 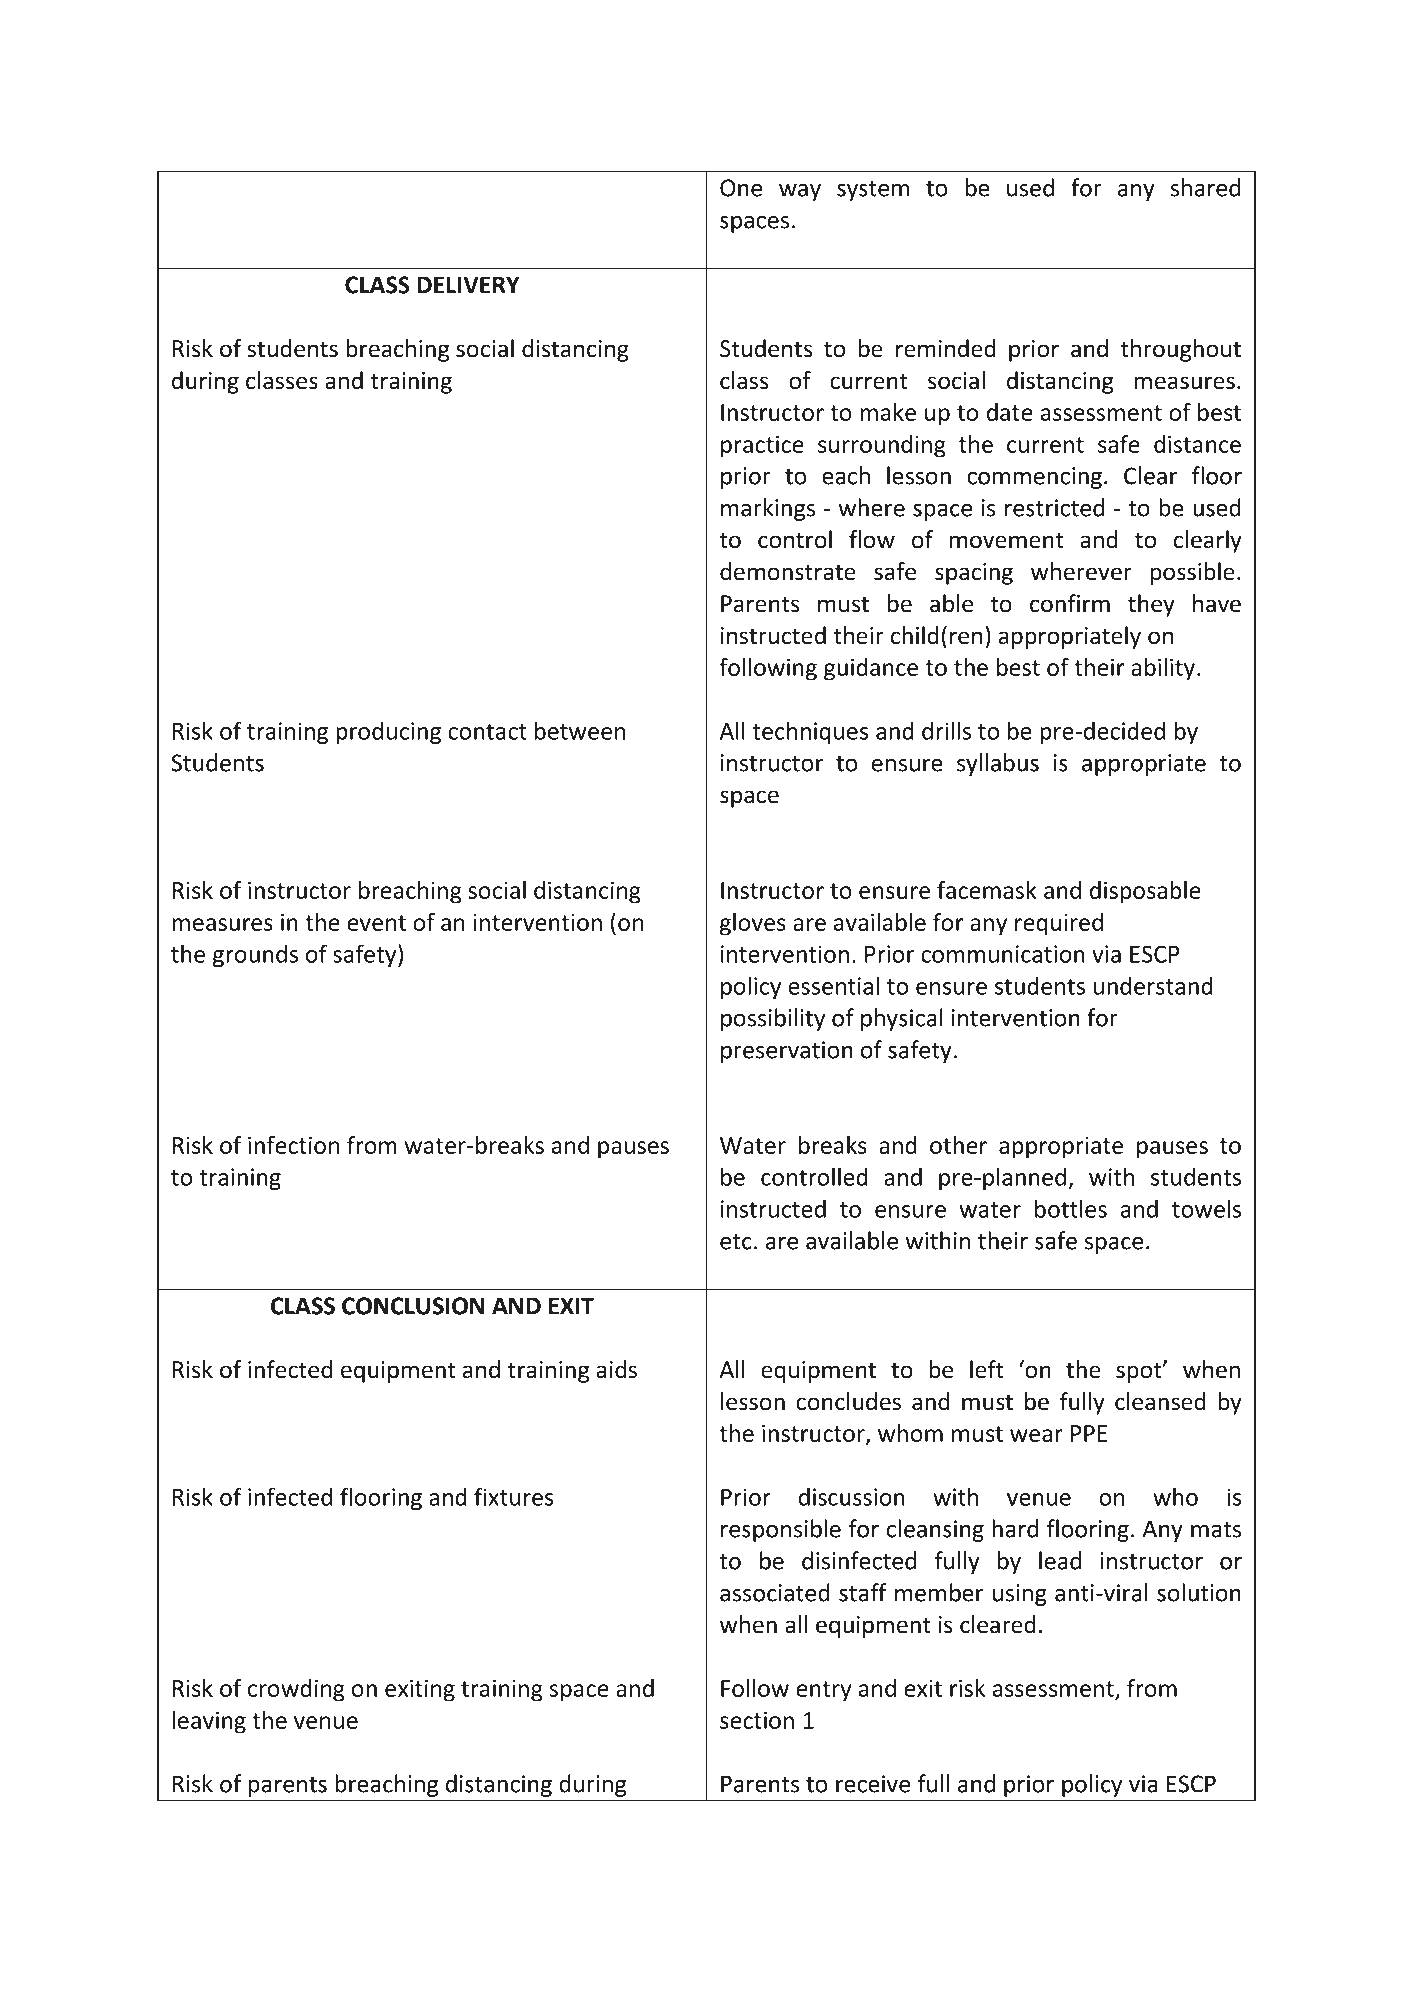 I want to click on crowding, so click(x=296, y=1690).
